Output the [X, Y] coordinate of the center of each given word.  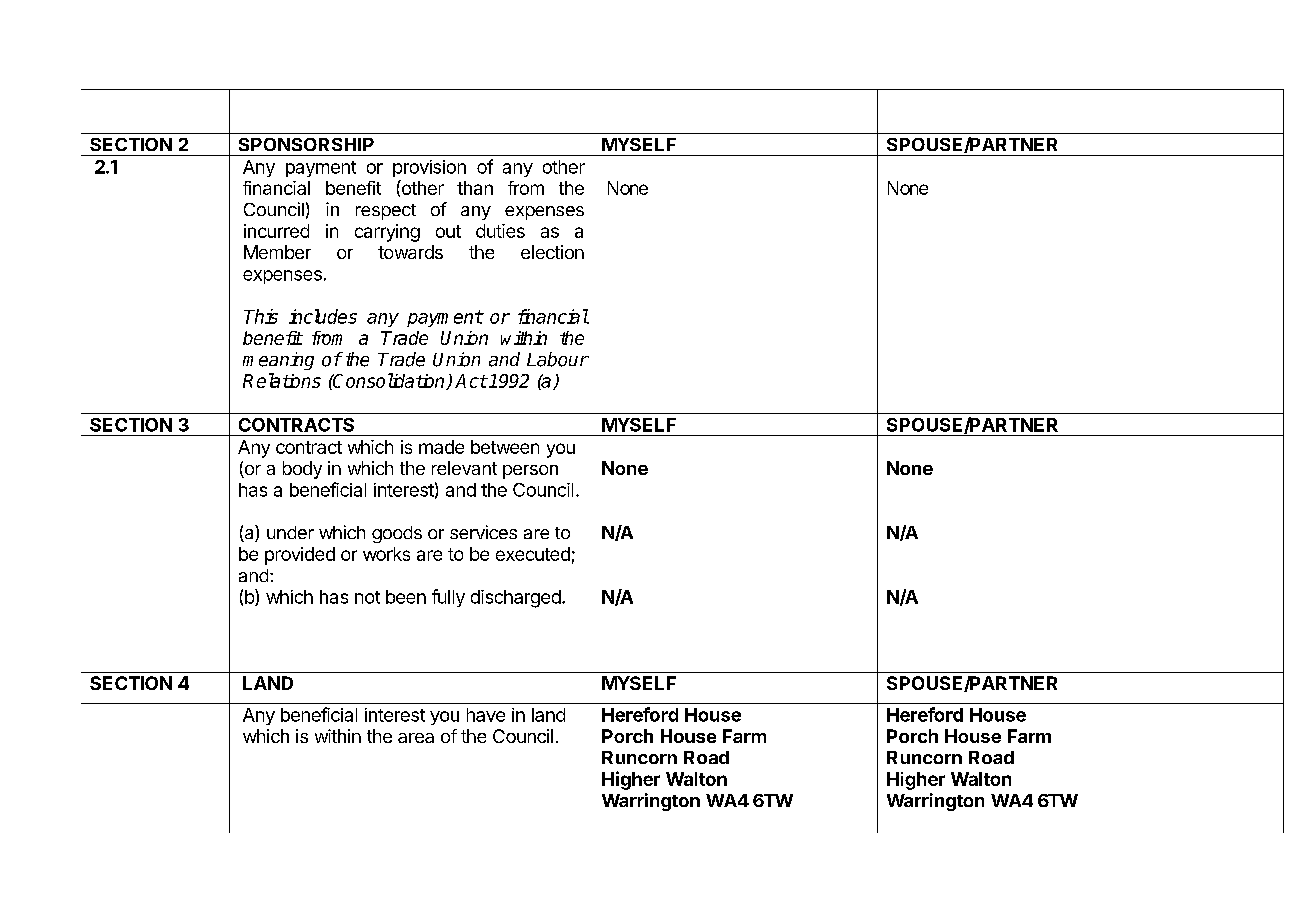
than [475, 188]
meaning [278, 361]
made [441, 447]
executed [533, 554]
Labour [558, 359]
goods [397, 534]
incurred [276, 231]
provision [429, 168]
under [290, 532]
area [416, 738]
